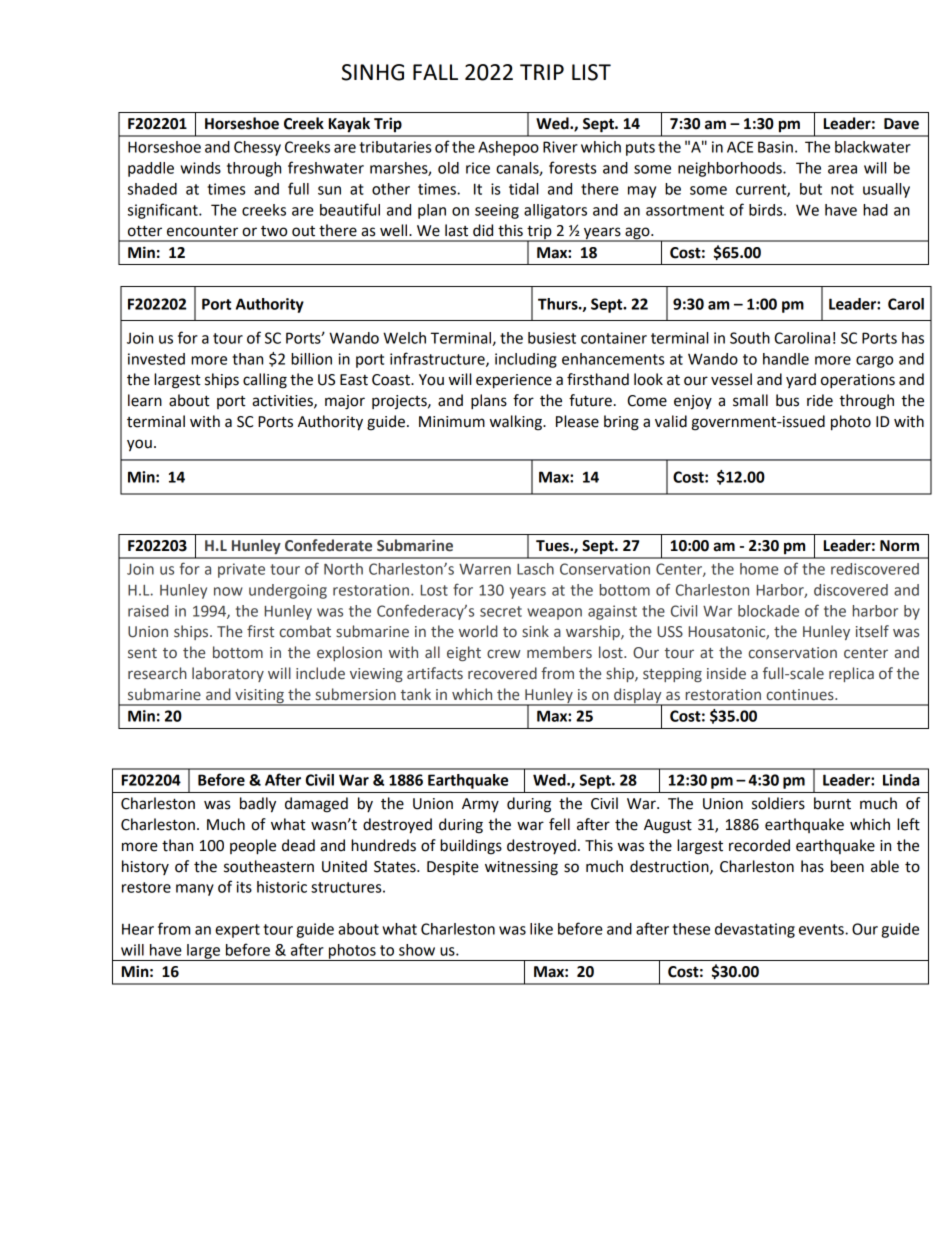  I want to click on yard, so click(801, 380).
